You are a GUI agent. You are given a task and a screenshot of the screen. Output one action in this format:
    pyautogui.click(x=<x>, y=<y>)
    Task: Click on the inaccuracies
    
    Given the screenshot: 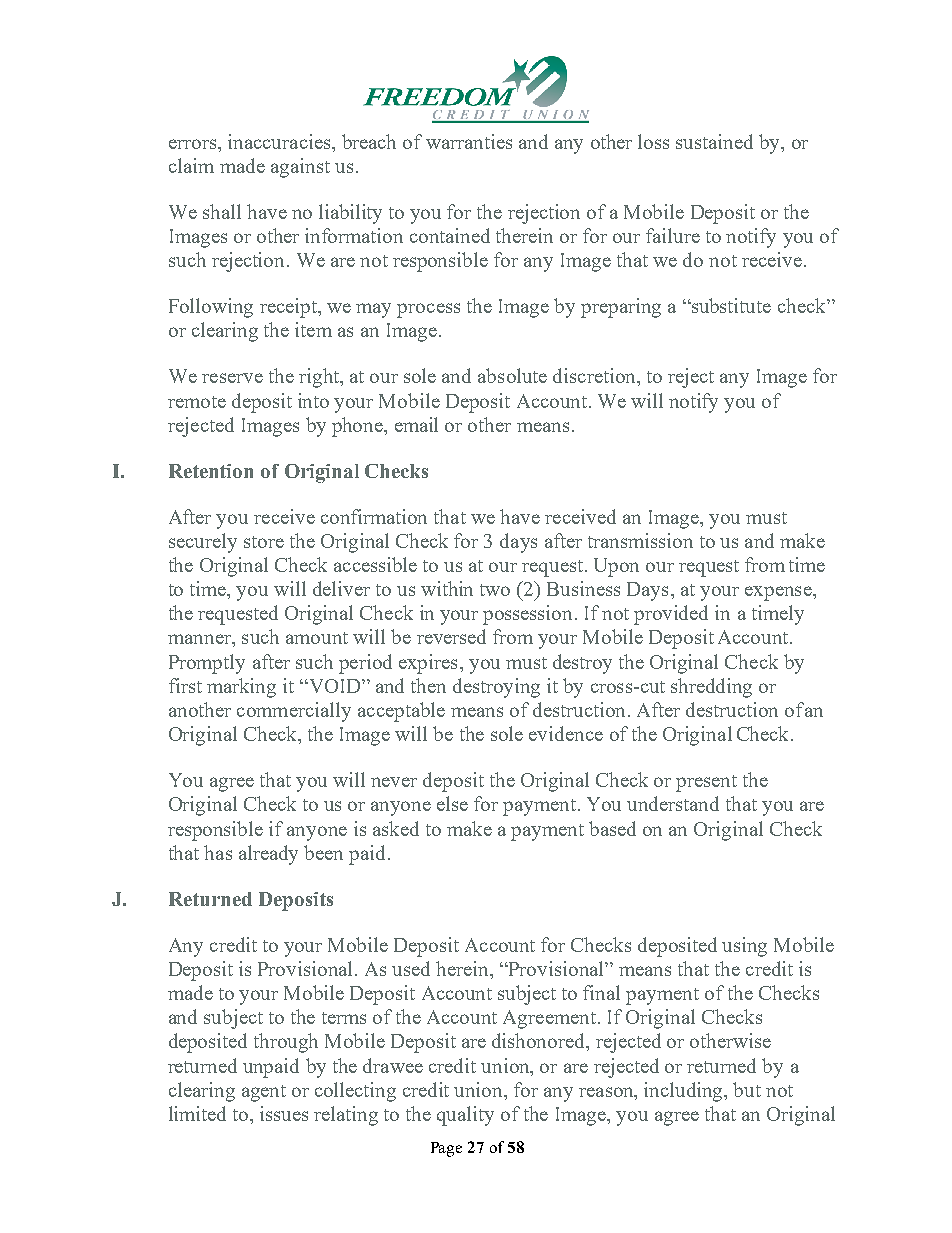 What is the action you would take?
    pyautogui.click(x=280, y=141)
